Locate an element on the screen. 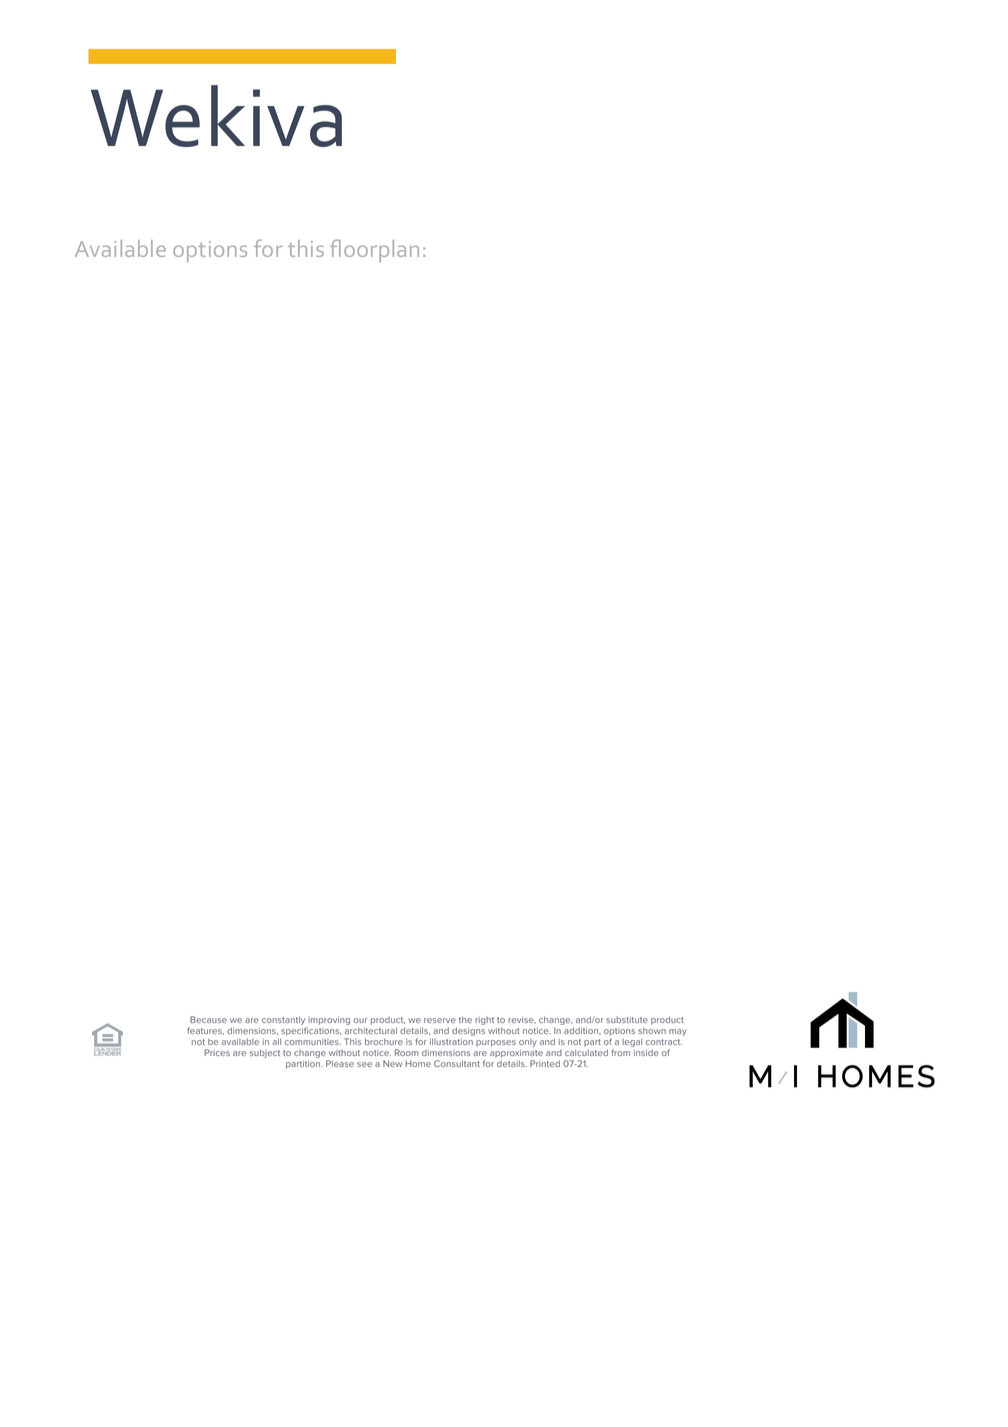  illustration is located at coordinates (451, 1041).
